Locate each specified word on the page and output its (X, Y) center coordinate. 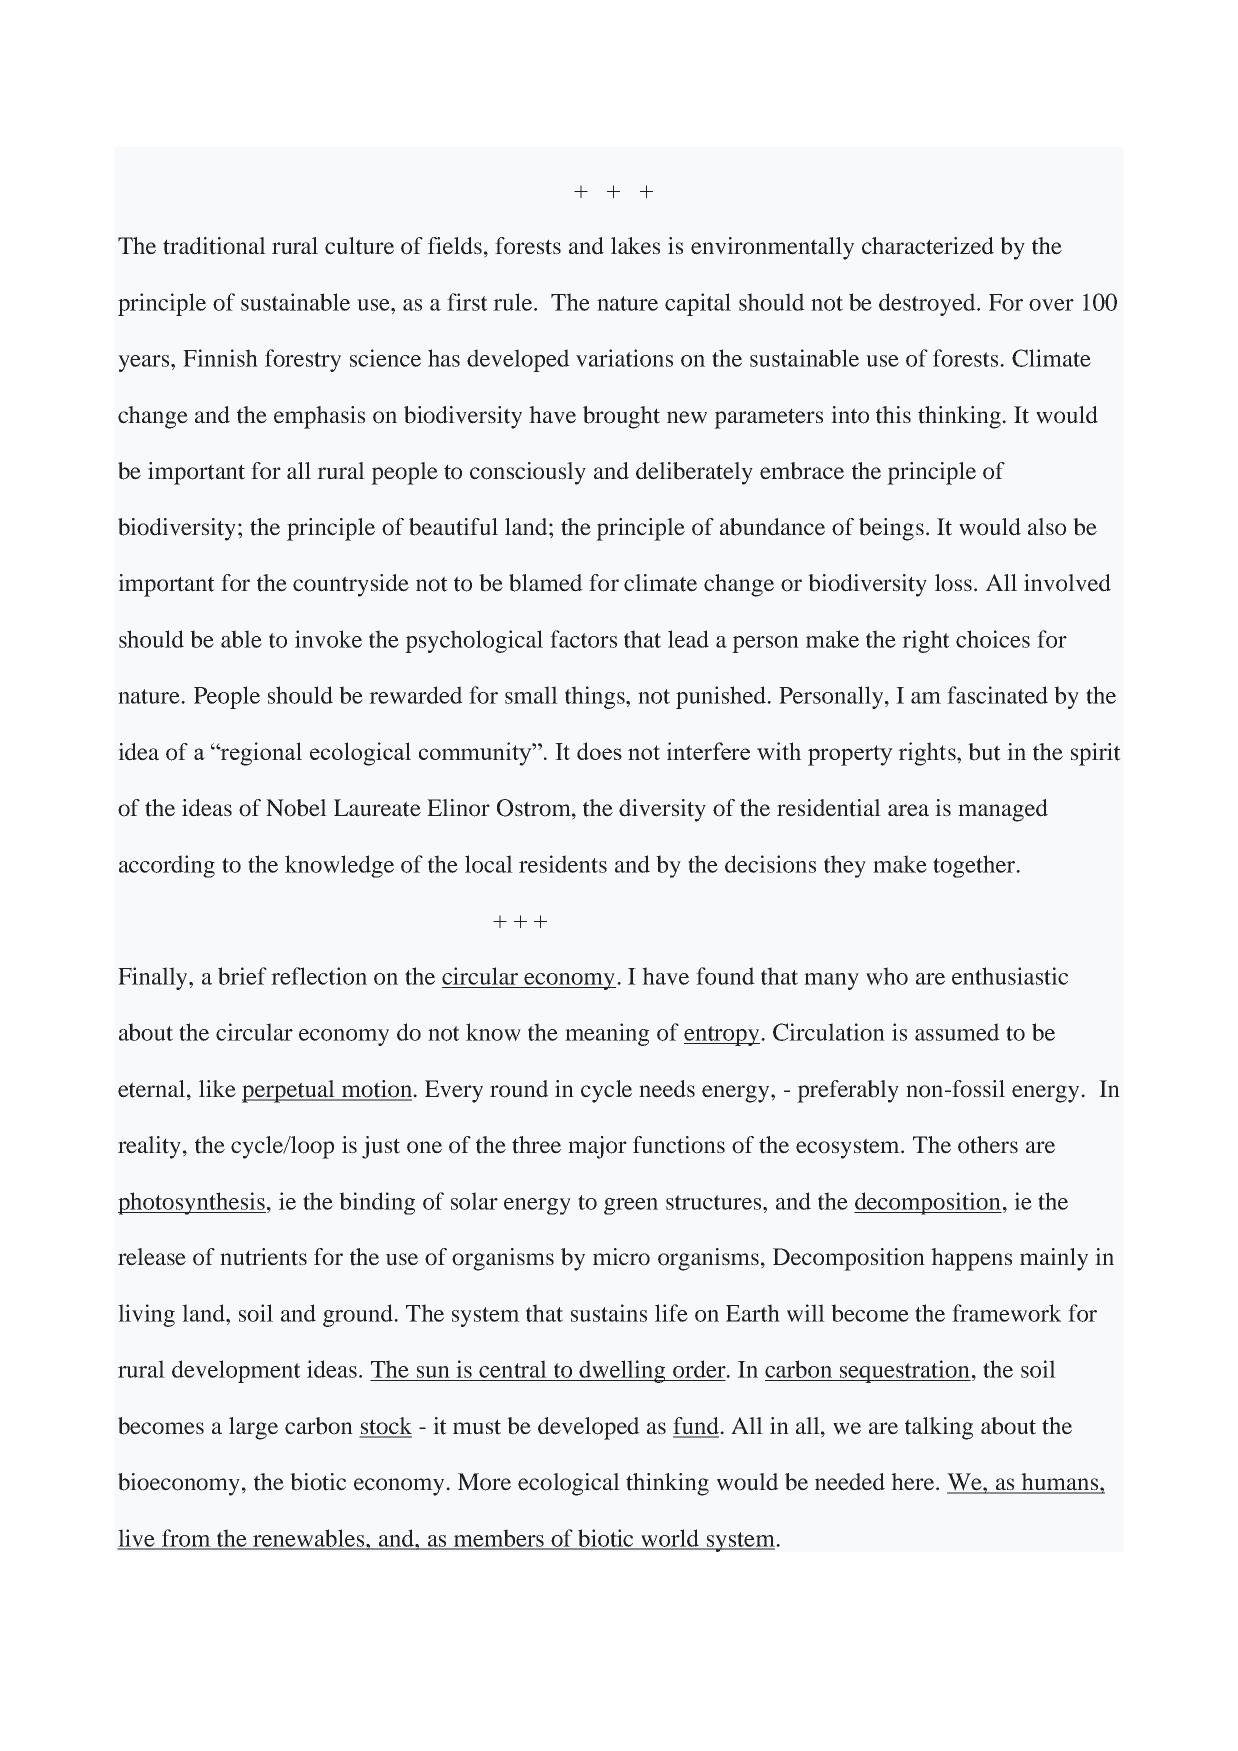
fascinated (997, 695)
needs (667, 1089)
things (596, 697)
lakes (635, 246)
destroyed (928, 304)
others (988, 1145)
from (186, 1539)
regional (260, 754)
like (217, 1089)
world (670, 1539)
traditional (214, 246)
